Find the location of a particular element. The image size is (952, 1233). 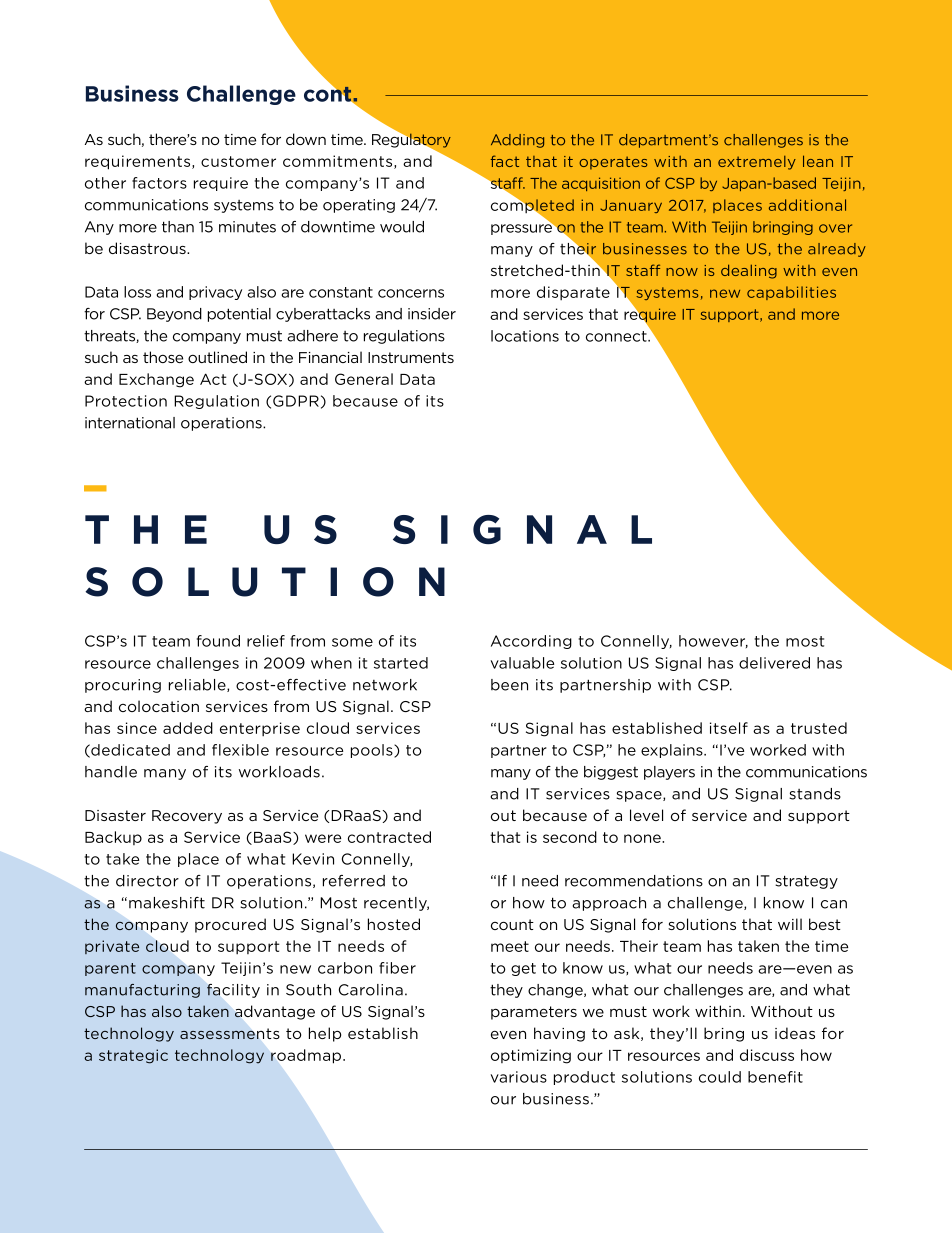

Adding is located at coordinates (517, 141).
